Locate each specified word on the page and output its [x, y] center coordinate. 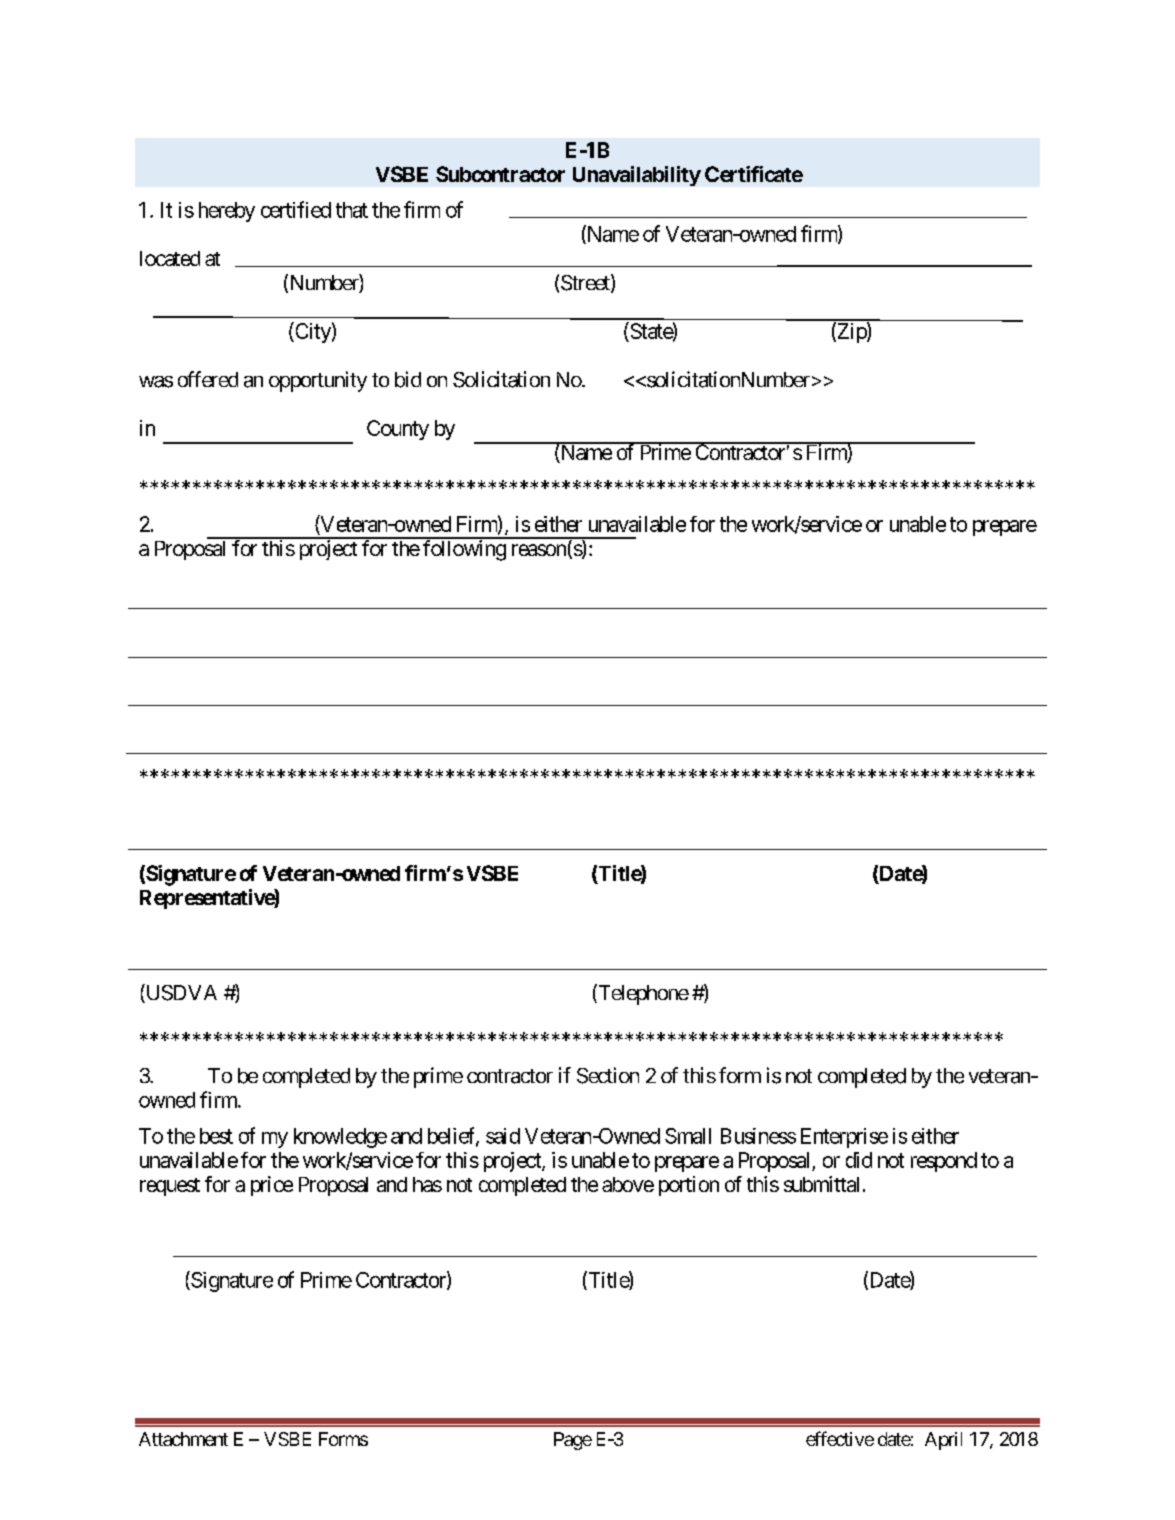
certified [296, 209]
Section [608, 1075]
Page [573, 1441]
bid [408, 379]
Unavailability [637, 176]
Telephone [642, 994]
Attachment [183, 1439]
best [216, 1136]
